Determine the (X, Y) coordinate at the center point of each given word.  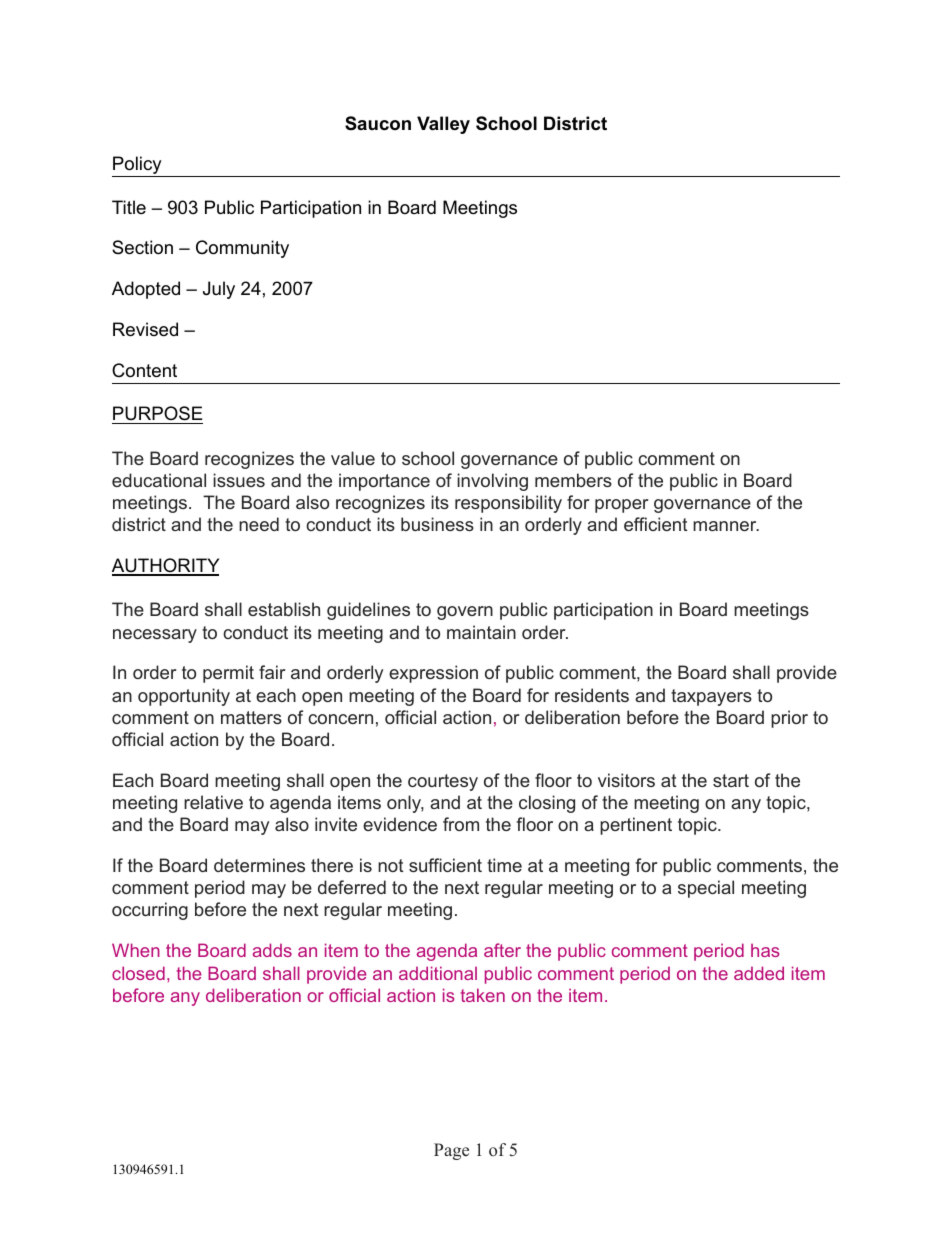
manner (726, 526)
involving (492, 482)
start (731, 780)
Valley (443, 125)
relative (213, 802)
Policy (138, 166)
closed (138, 973)
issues (239, 480)
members (573, 480)
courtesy (443, 782)
